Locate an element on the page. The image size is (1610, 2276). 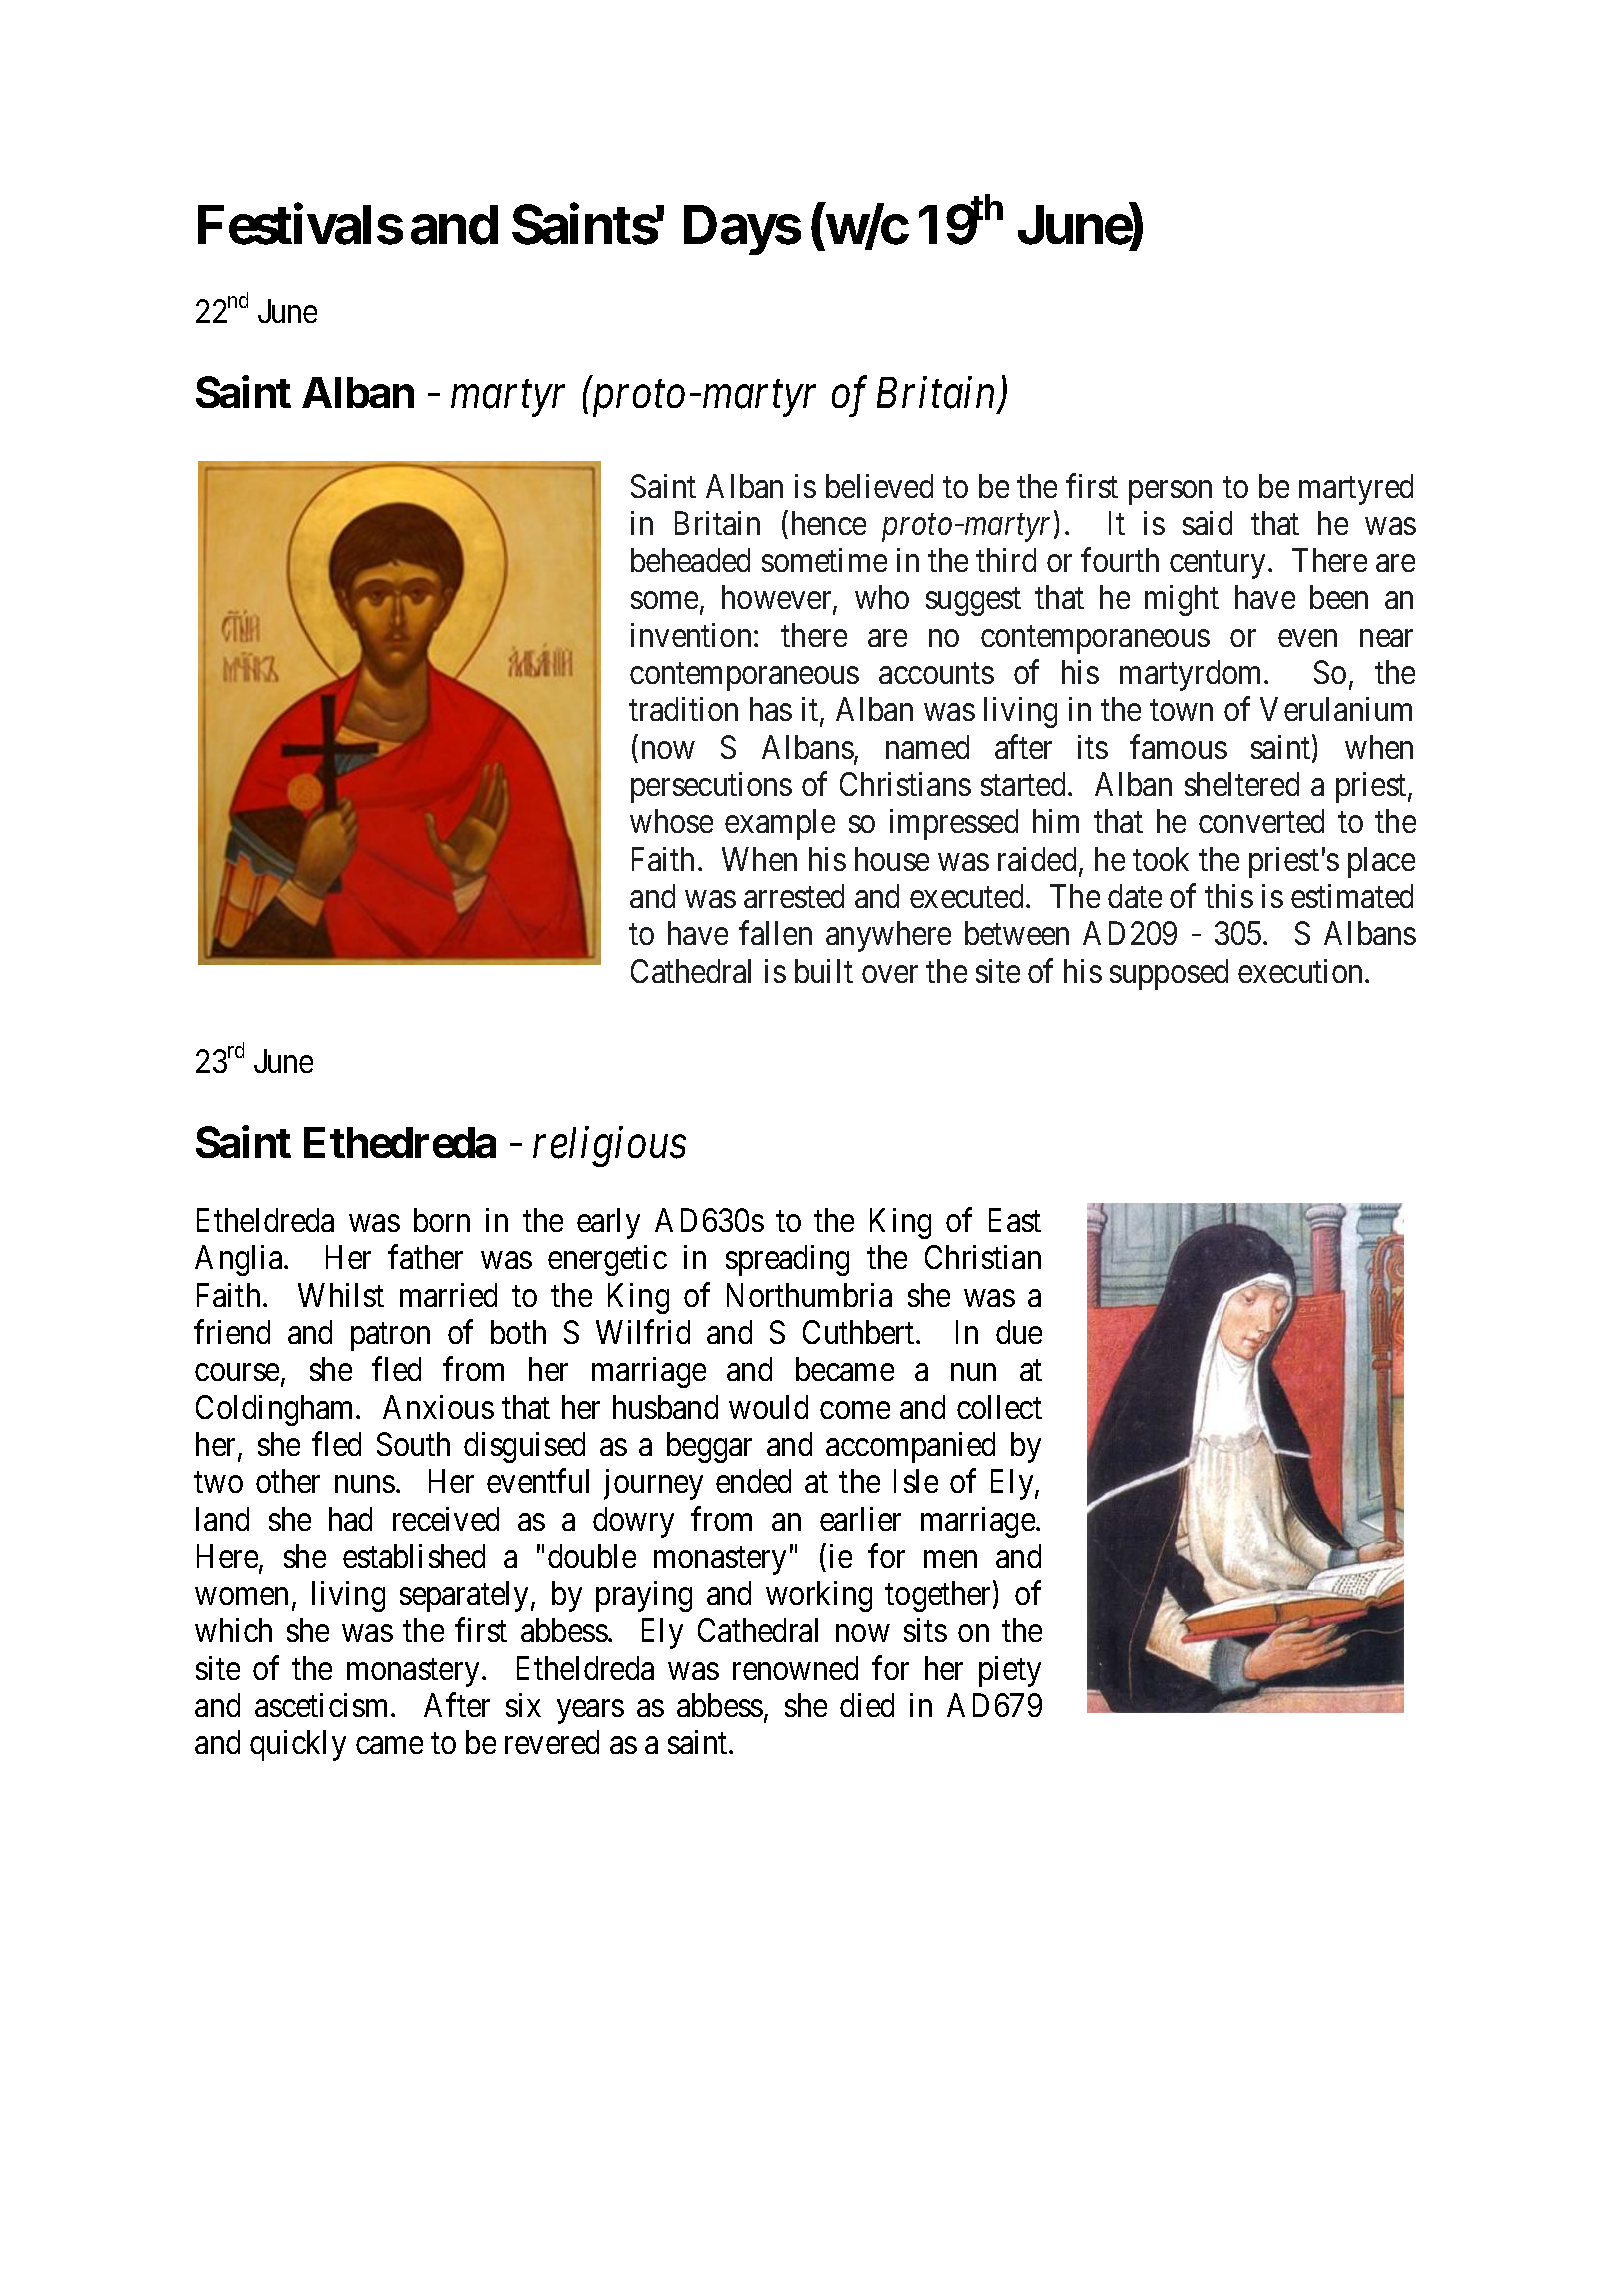
born is located at coordinates (442, 1220).
